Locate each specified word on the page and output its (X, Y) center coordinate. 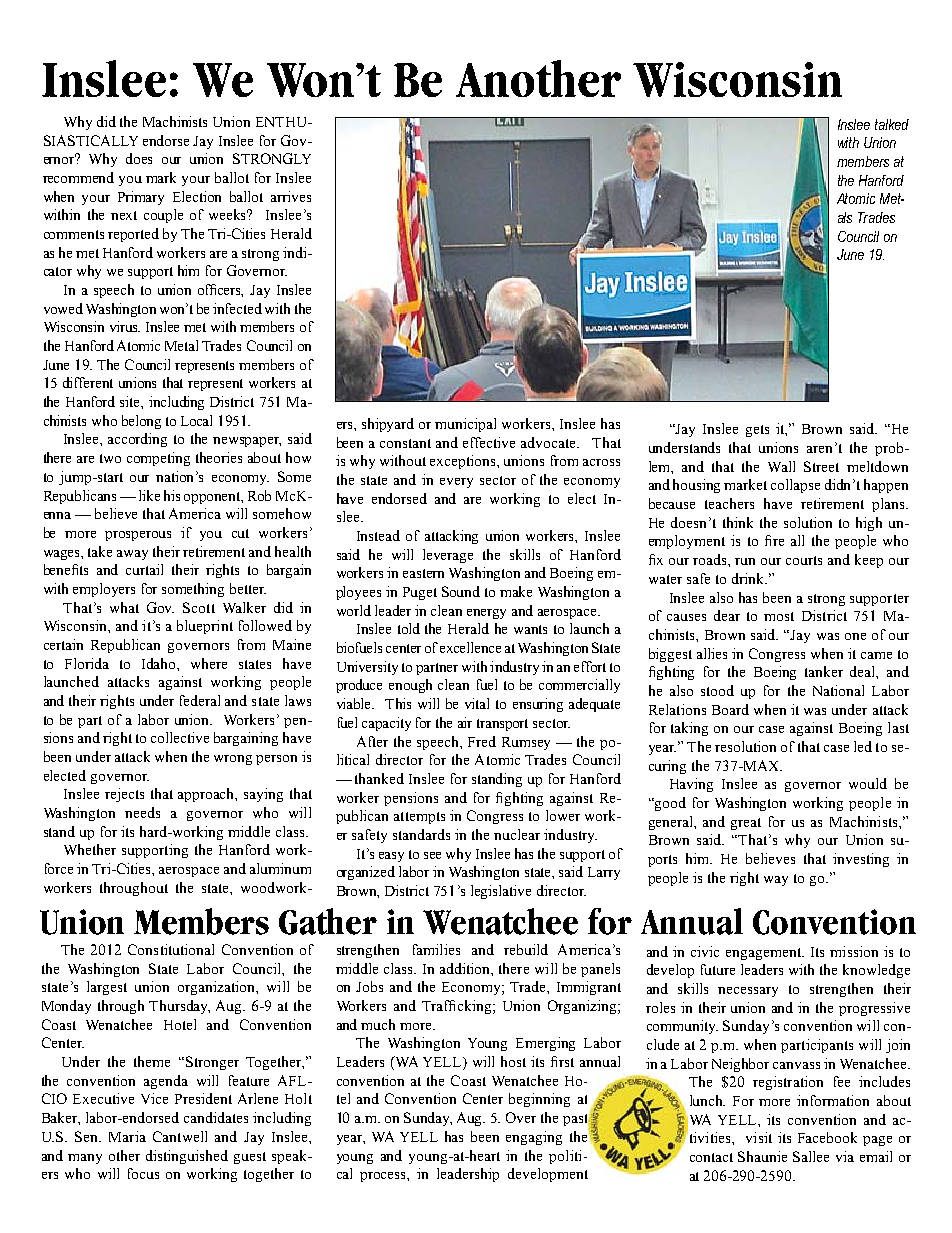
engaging (534, 1138)
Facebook (827, 1137)
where (209, 663)
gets (757, 431)
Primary (141, 198)
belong (141, 422)
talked (892, 124)
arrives (291, 196)
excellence (470, 647)
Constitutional (171, 949)
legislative (501, 892)
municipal (465, 425)
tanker (824, 671)
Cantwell (180, 1136)
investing (861, 860)
